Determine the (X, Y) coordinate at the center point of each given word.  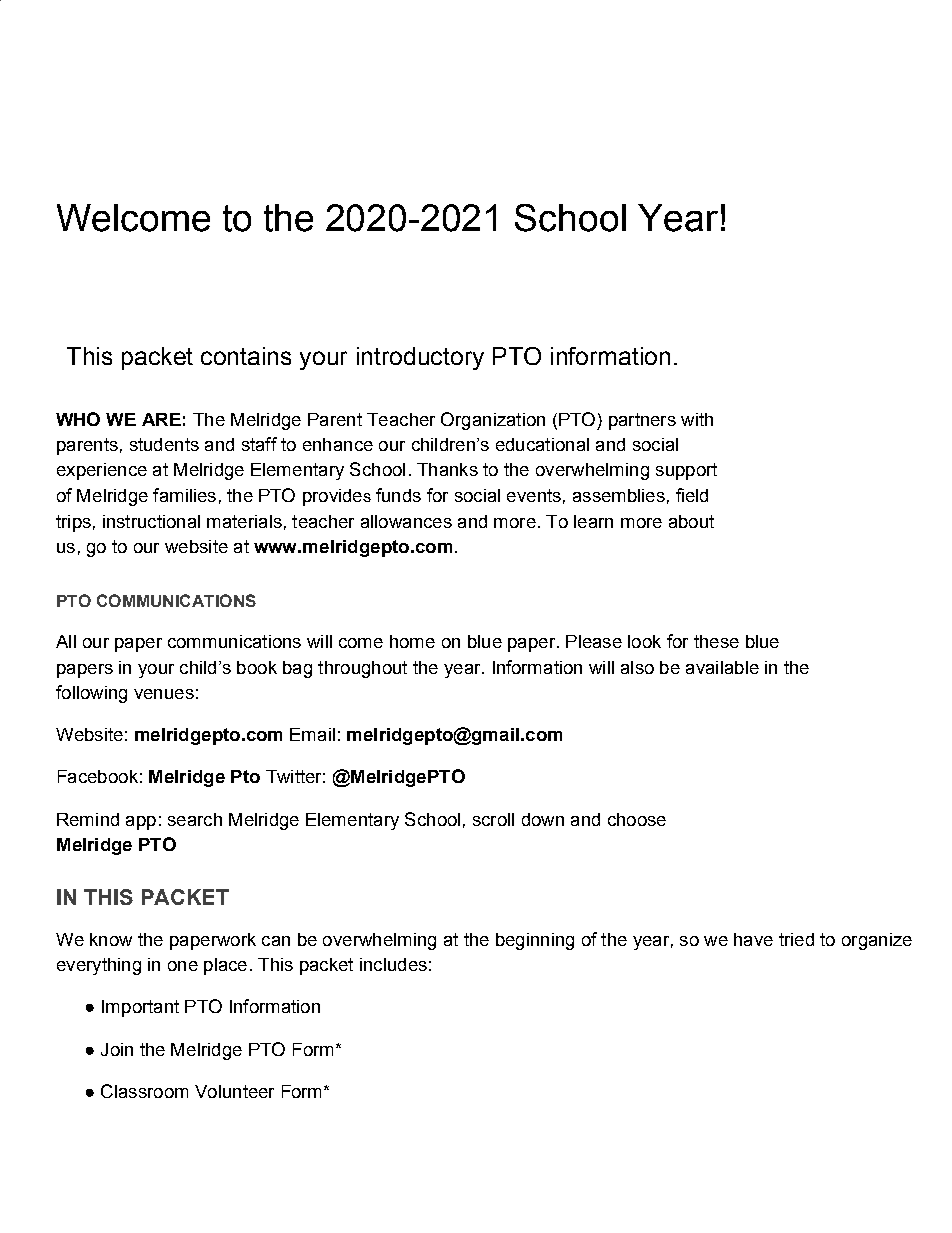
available (722, 667)
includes (393, 964)
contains (246, 356)
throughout (362, 669)
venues (164, 694)
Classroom (144, 1091)
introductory (420, 358)
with (697, 419)
